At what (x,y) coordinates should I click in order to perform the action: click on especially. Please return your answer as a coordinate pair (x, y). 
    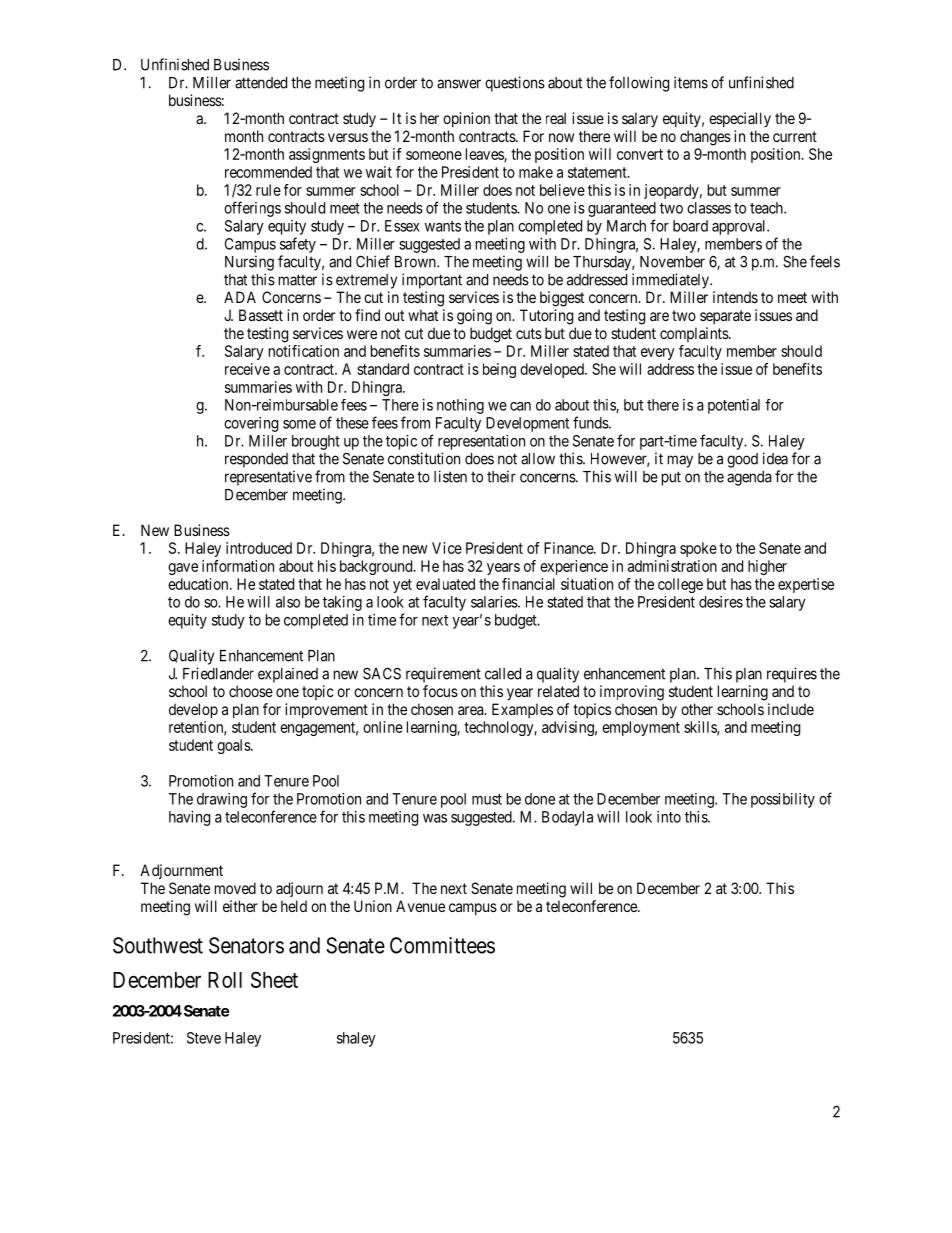
    Looking at the image, I should click on (740, 119).
